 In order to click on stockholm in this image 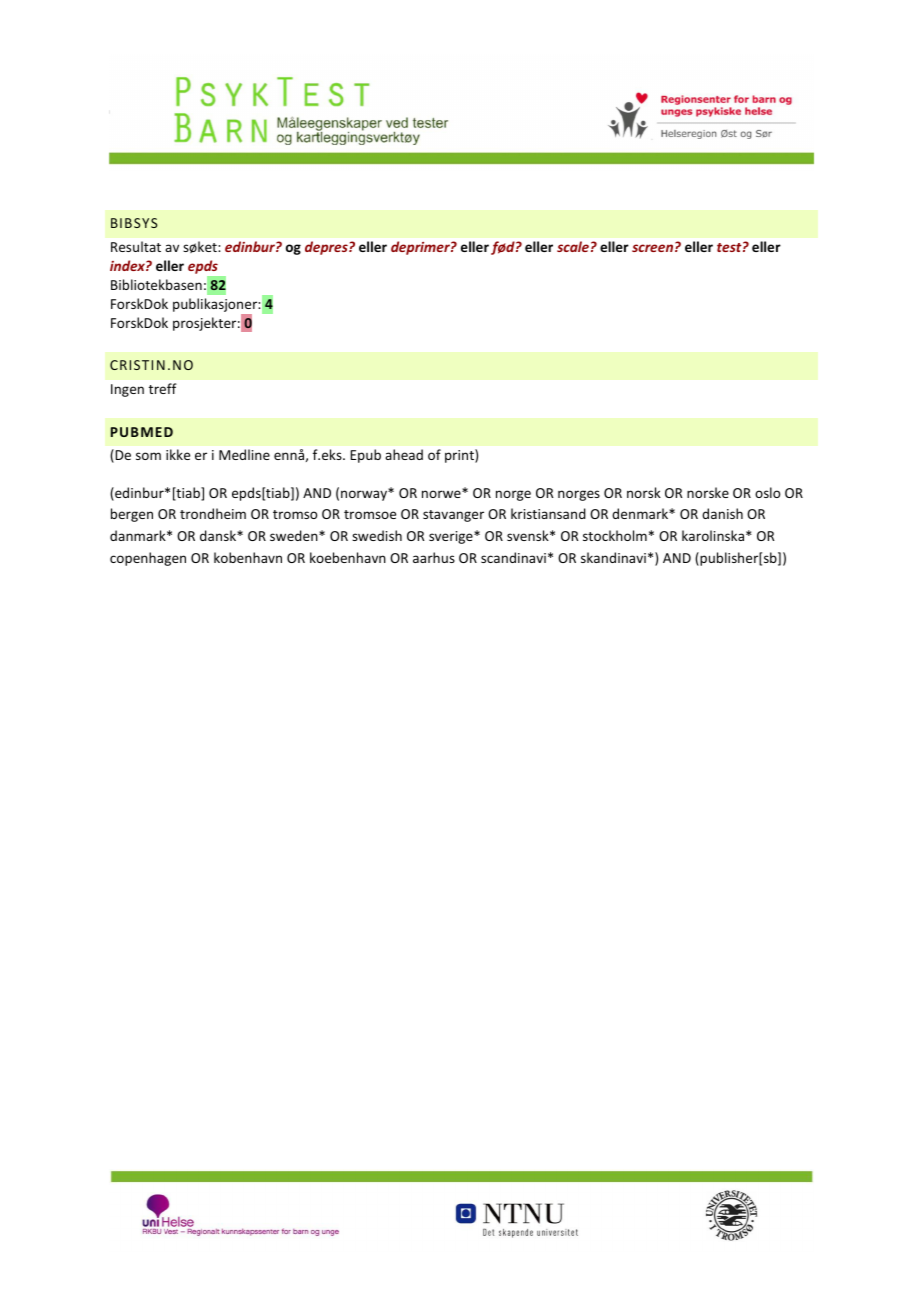, I will do `click(615, 535)`.
